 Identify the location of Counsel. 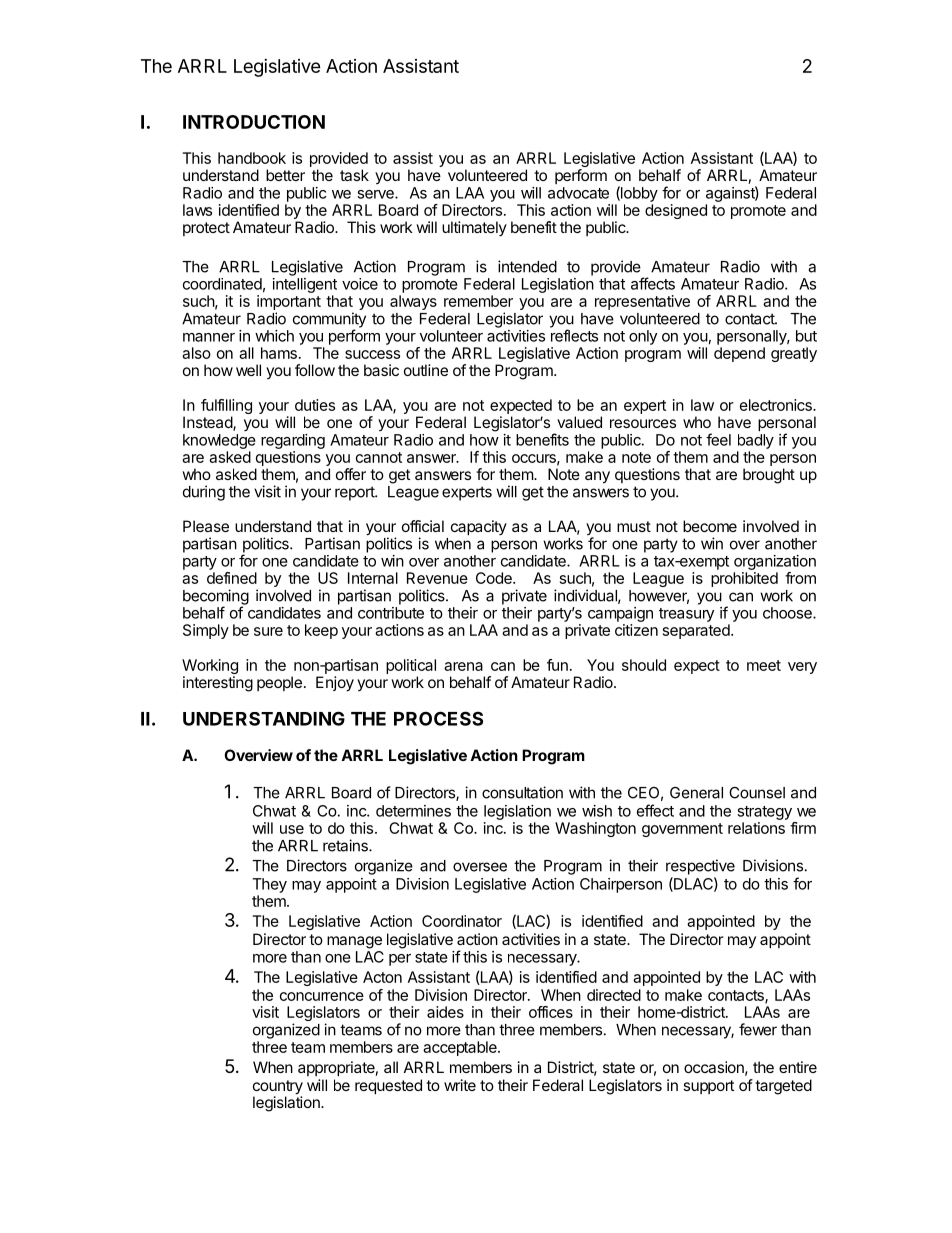
(757, 792).
